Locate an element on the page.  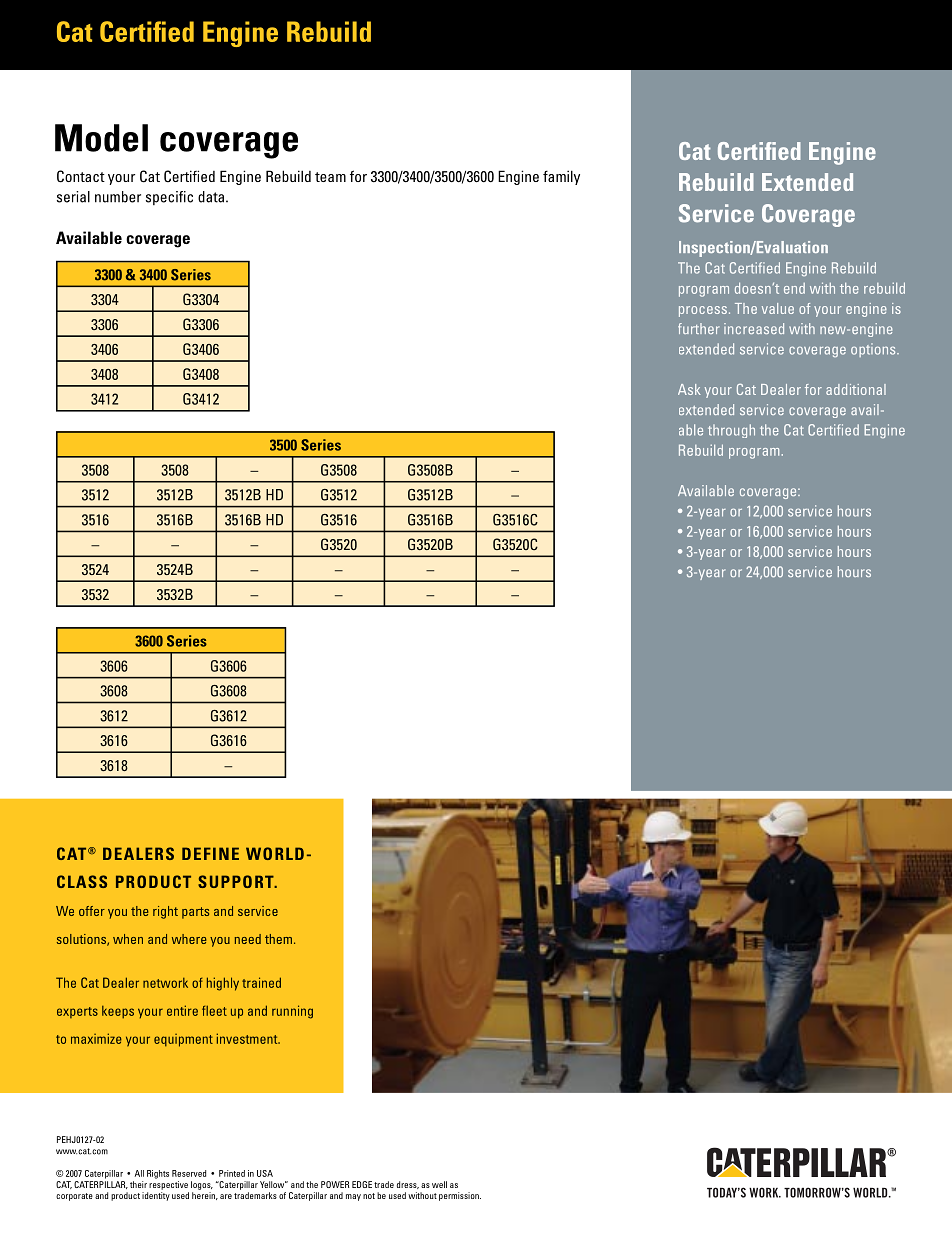
DEFINE is located at coordinates (210, 853).
